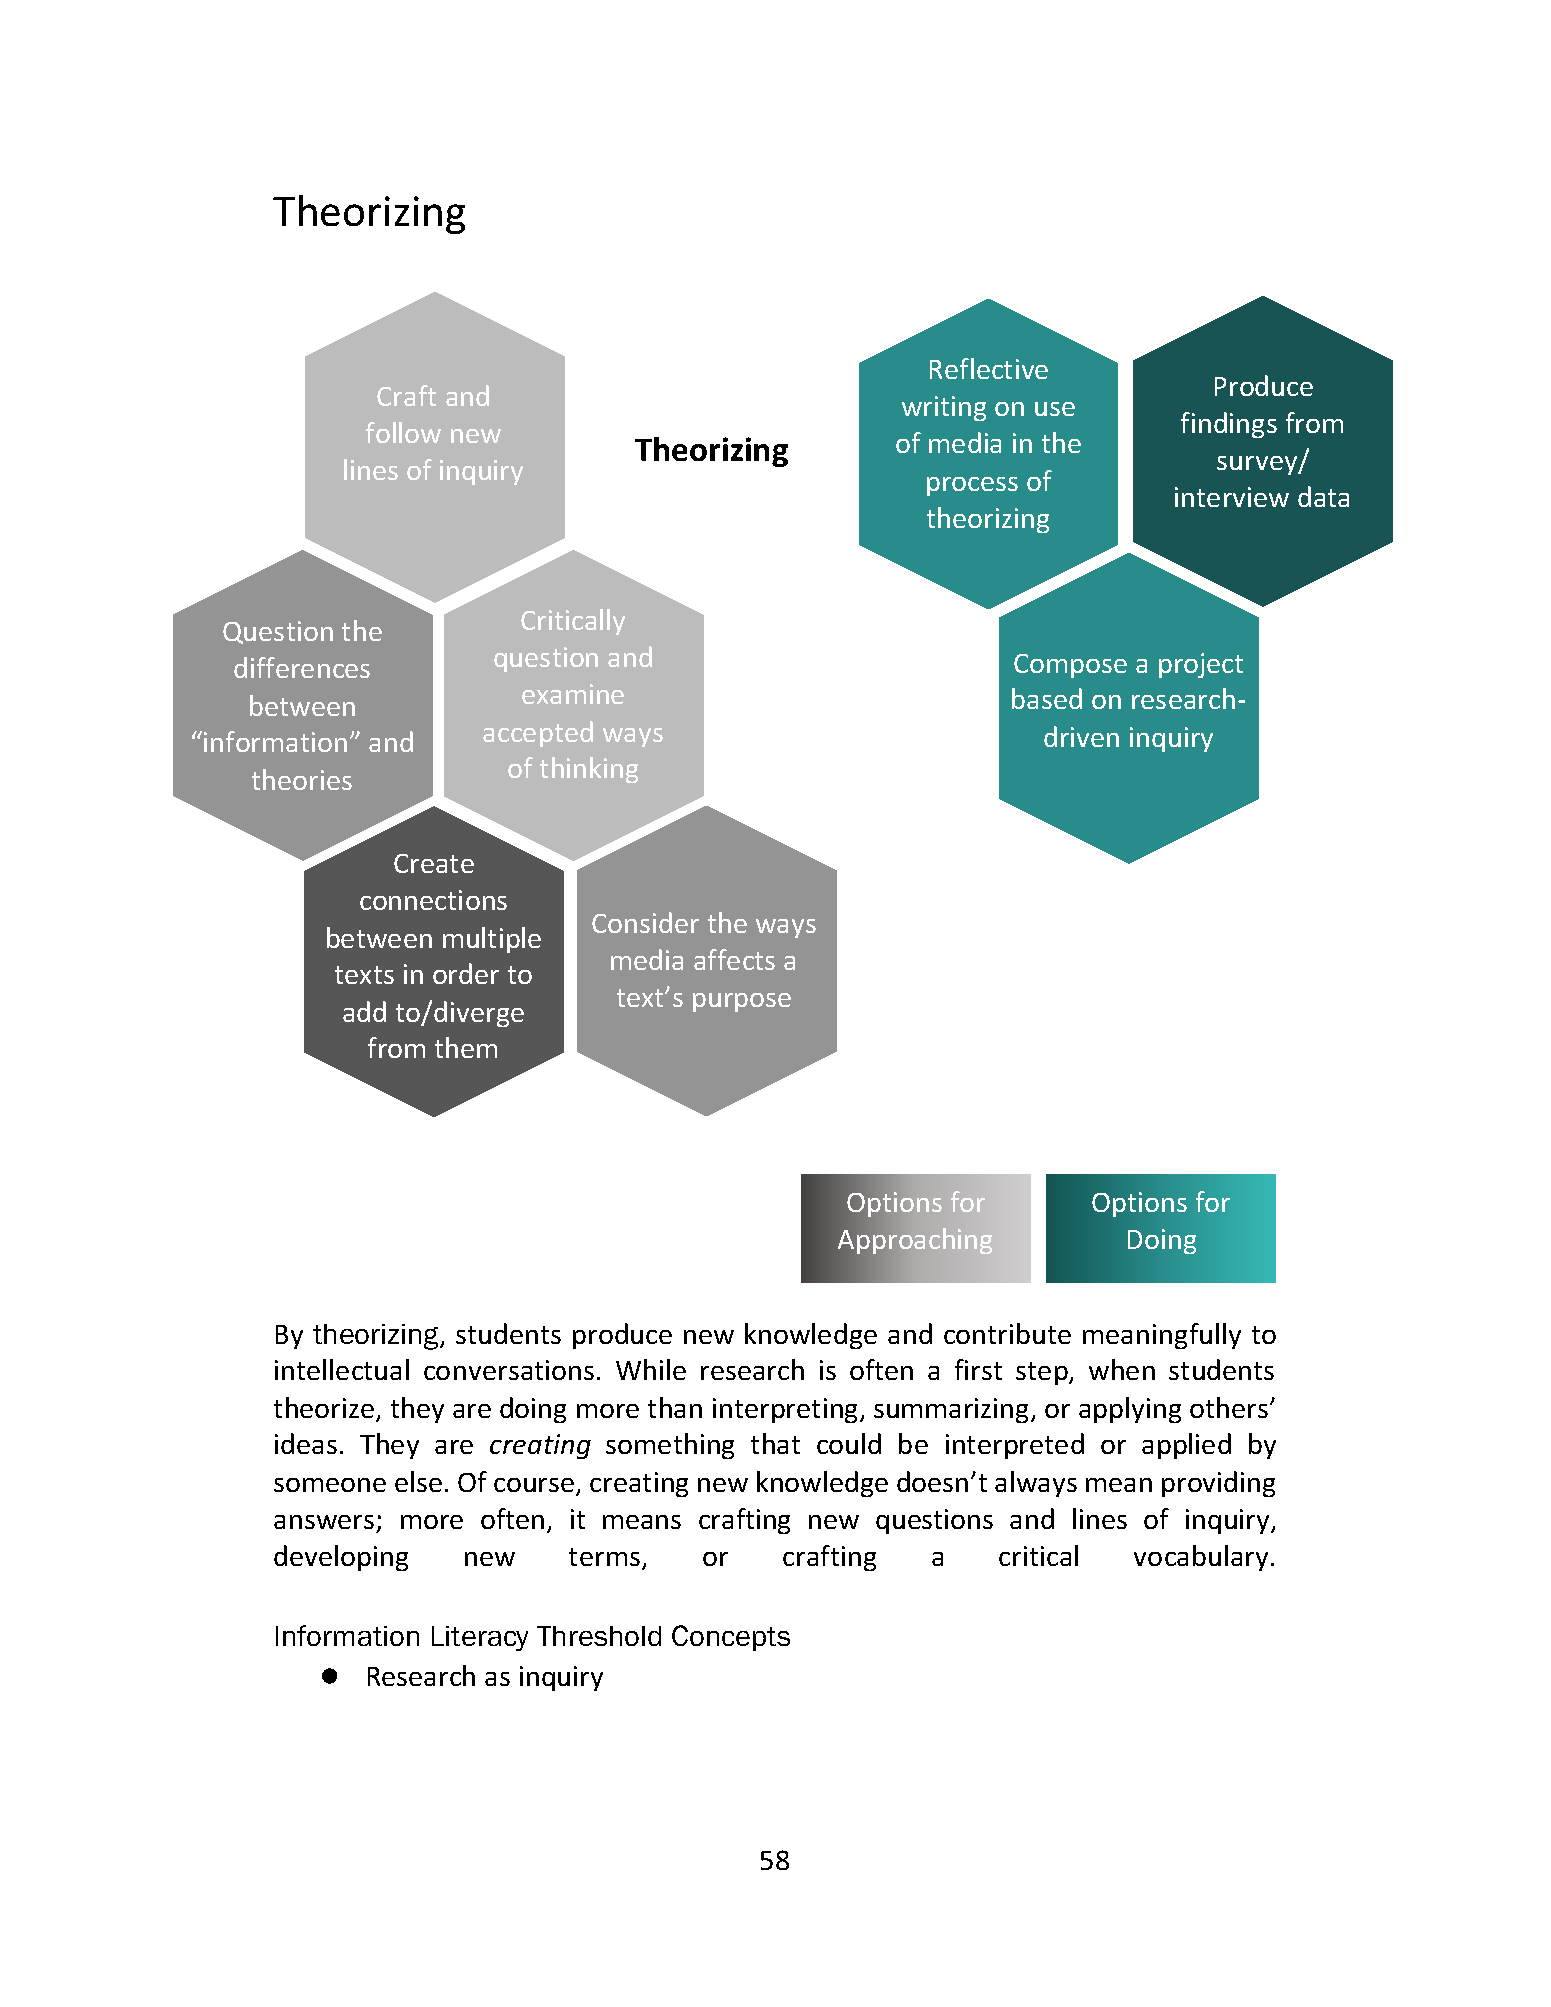 The height and width of the screenshot is (2007, 1551). I want to click on thinking, so click(589, 770).
